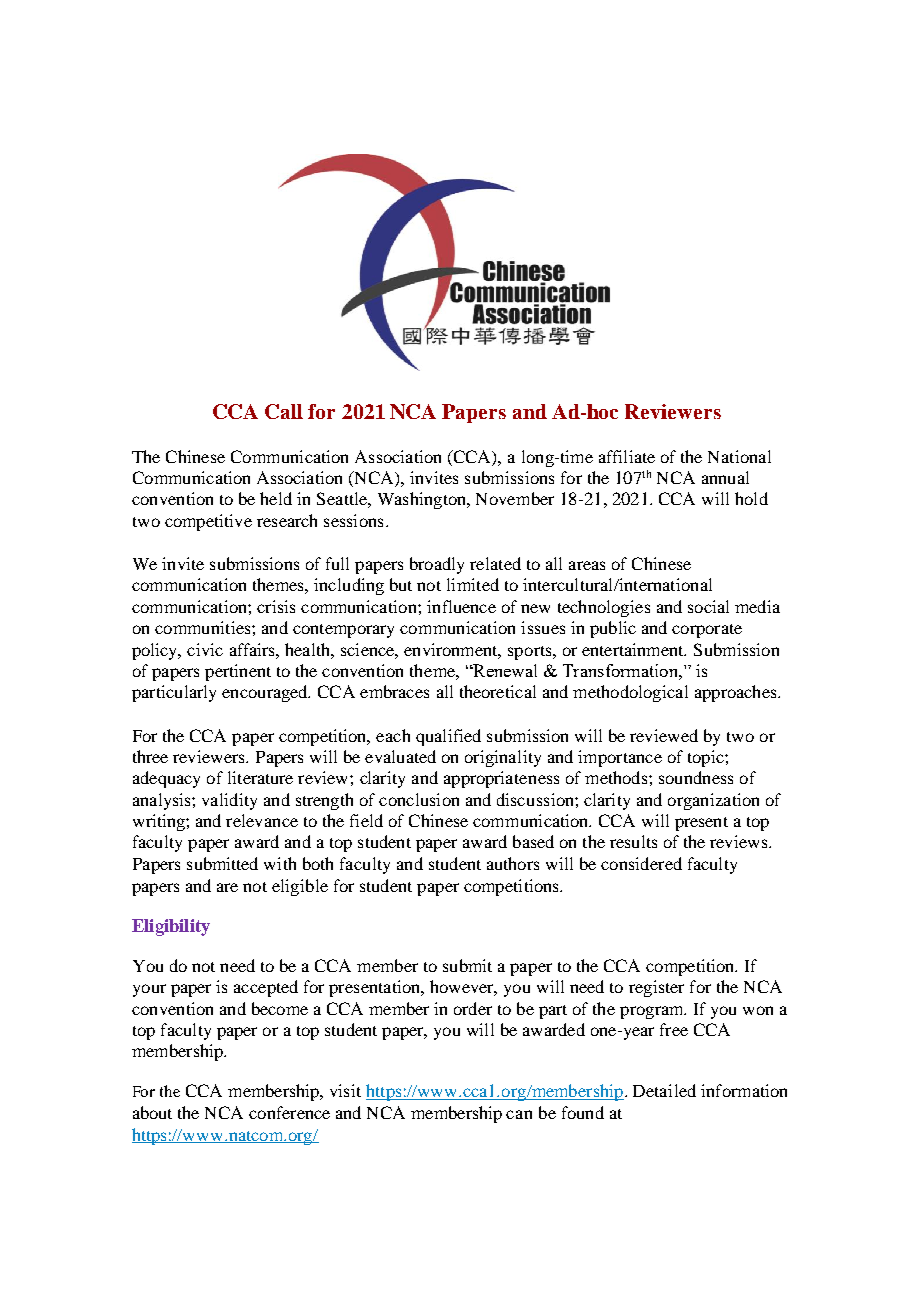 This document has height=1308, width=924. Describe the element at coordinates (513, 863) in the document. I see `authors` at that location.
